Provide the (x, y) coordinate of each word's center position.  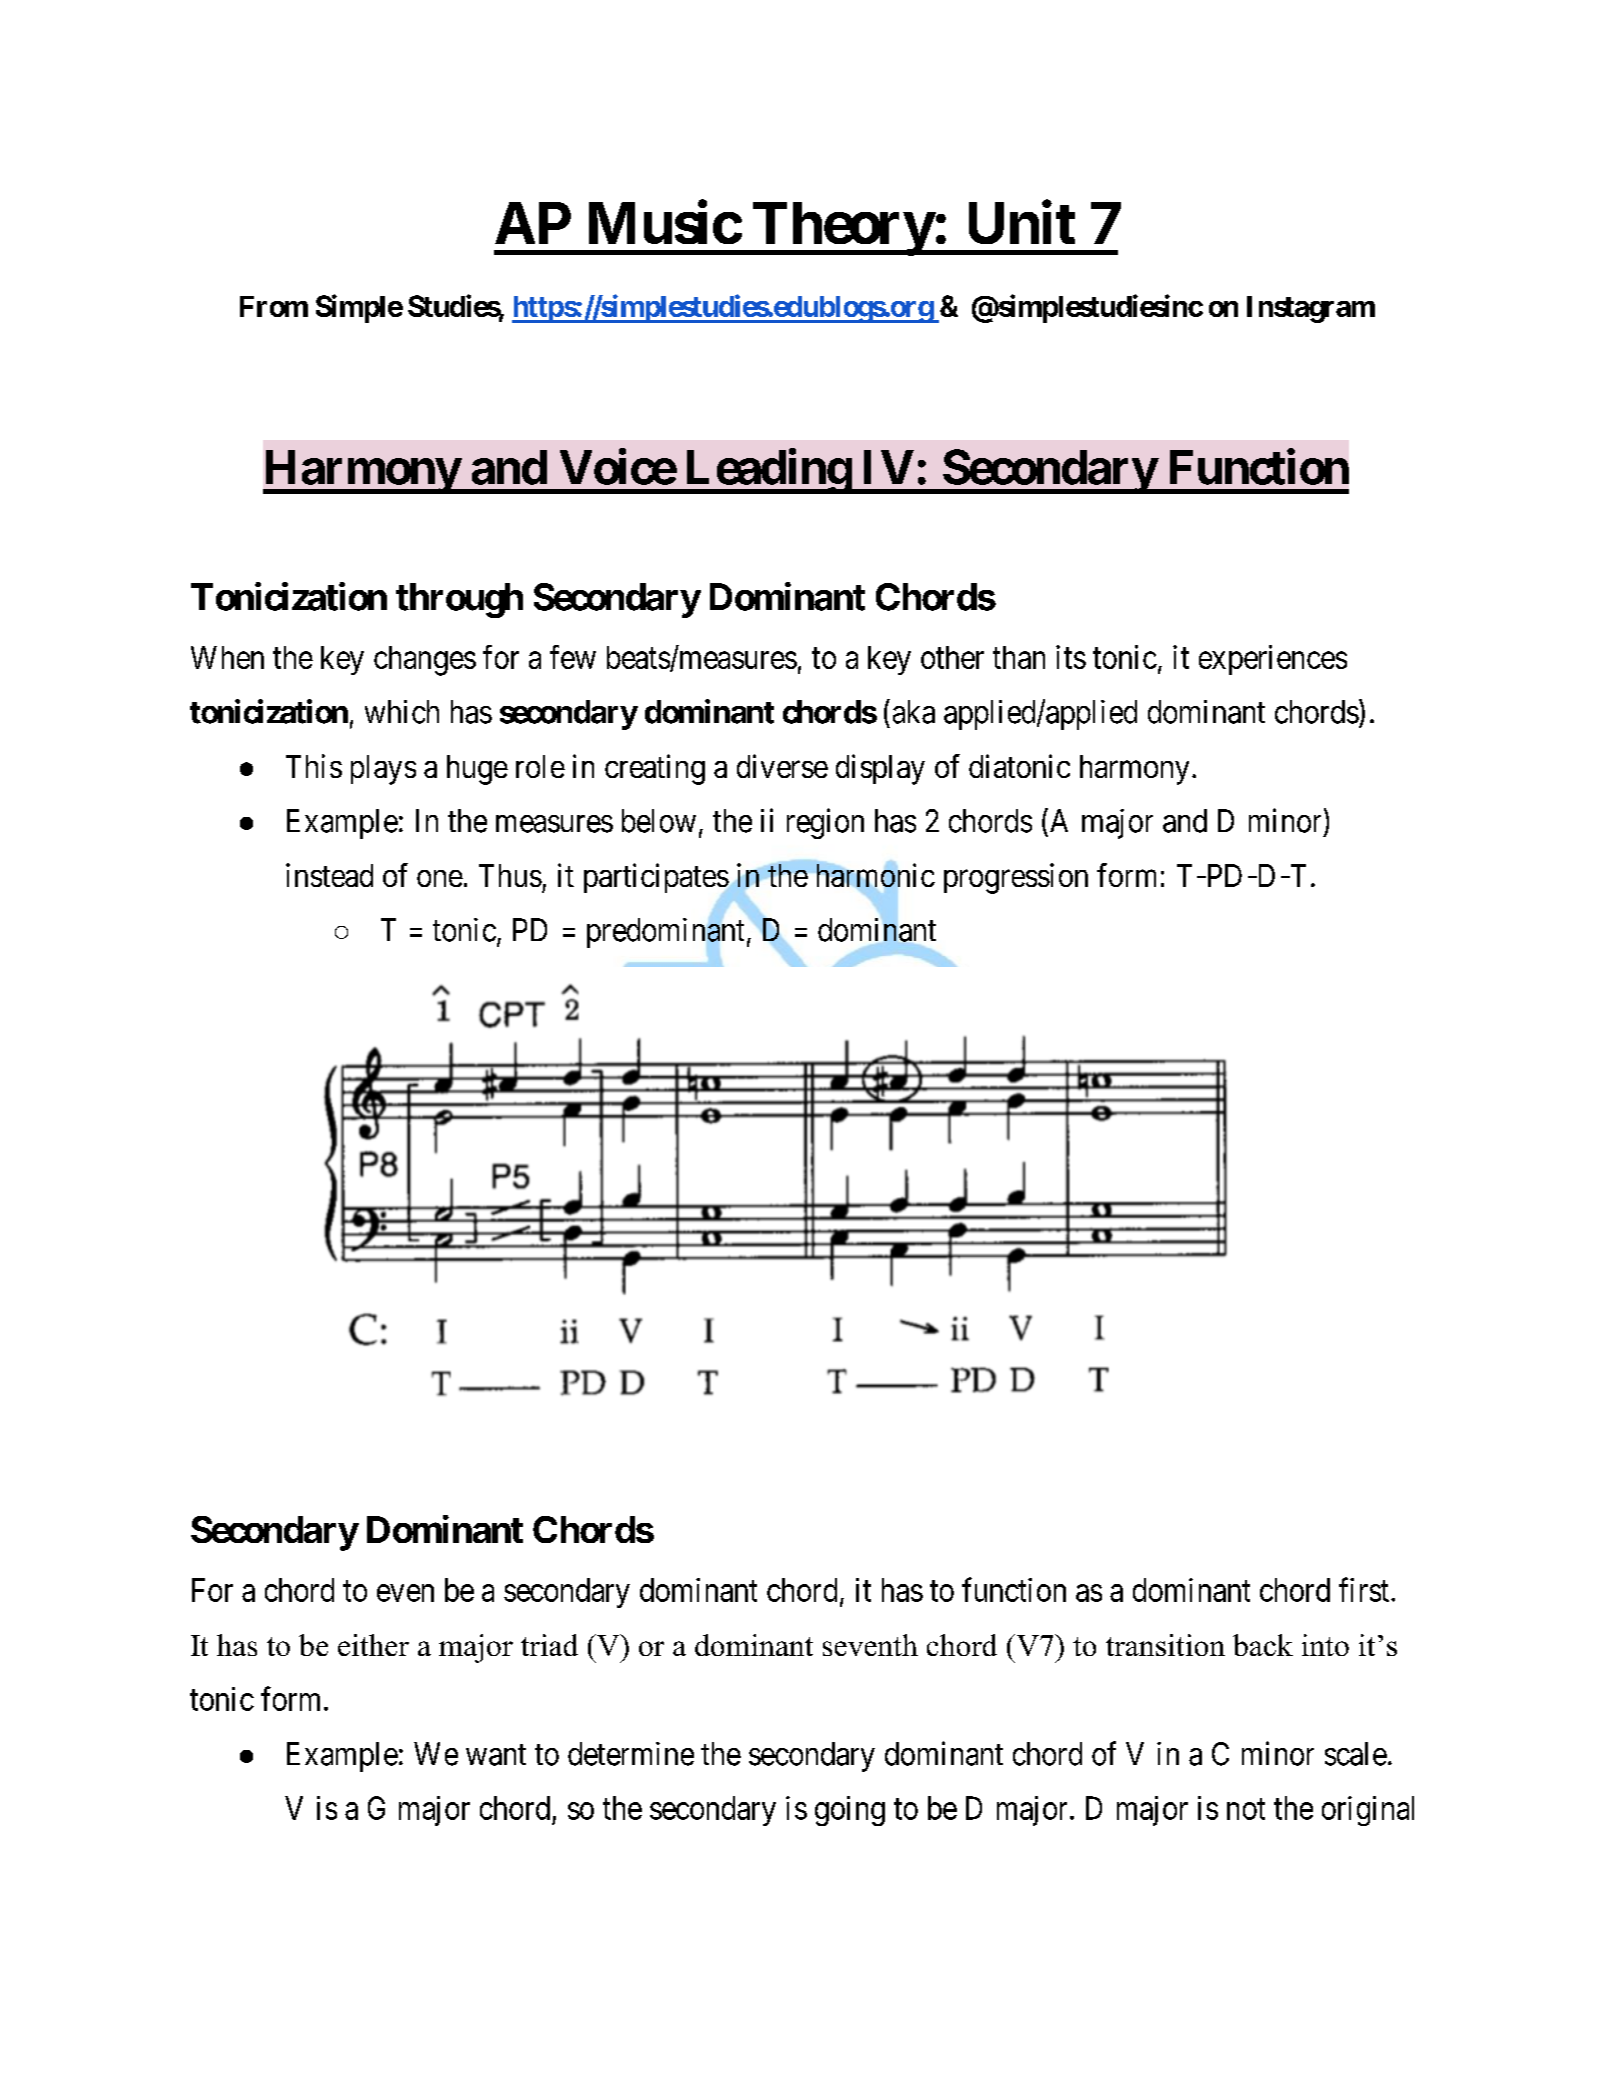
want (496, 1755)
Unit (1022, 222)
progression (1016, 878)
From (274, 306)
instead (329, 875)
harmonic (876, 875)
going (850, 1811)
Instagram (1311, 309)
